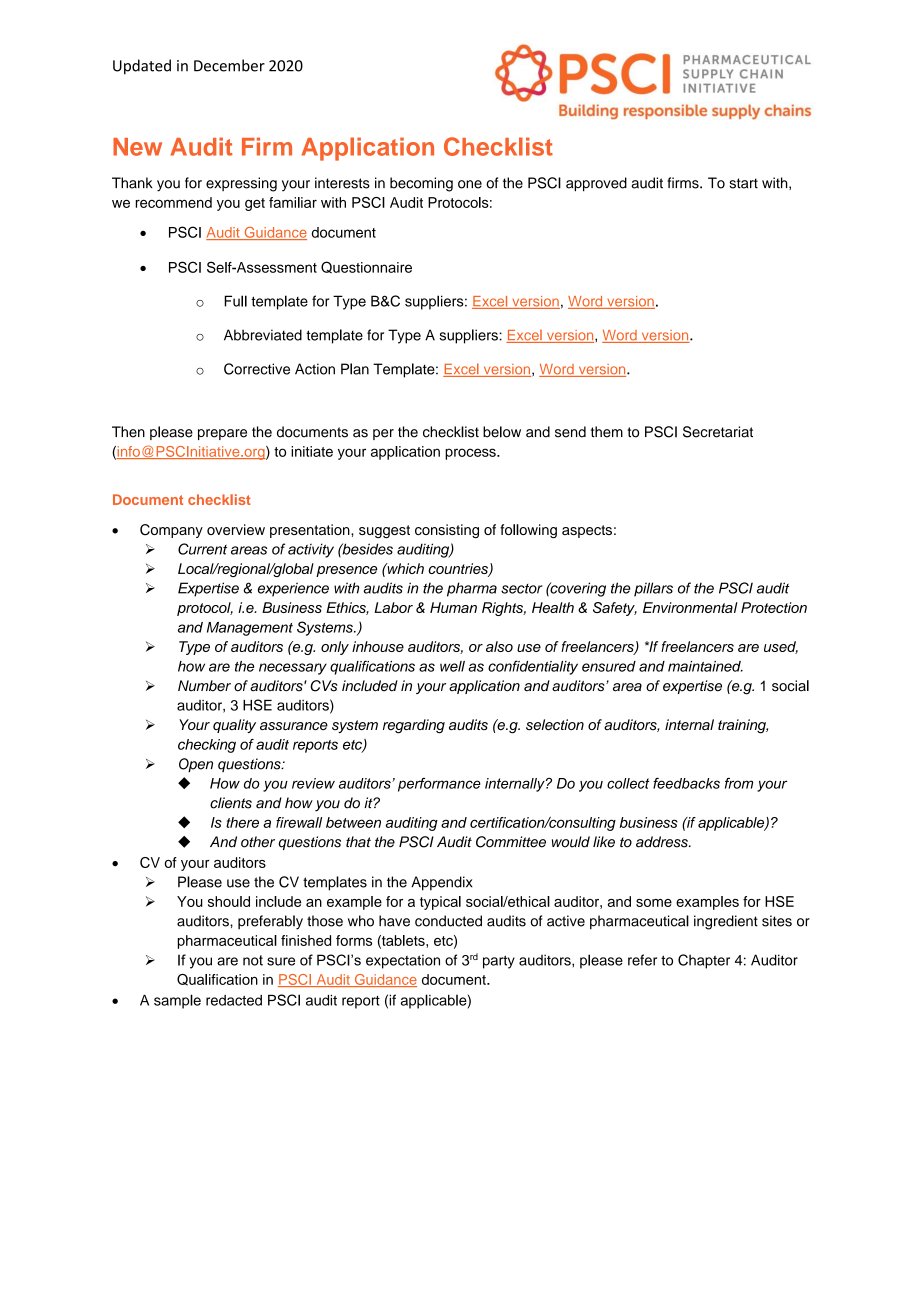 This image has height=1308, width=924. What do you see at coordinates (202, 549) in the image?
I see `Current` at bounding box center [202, 549].
